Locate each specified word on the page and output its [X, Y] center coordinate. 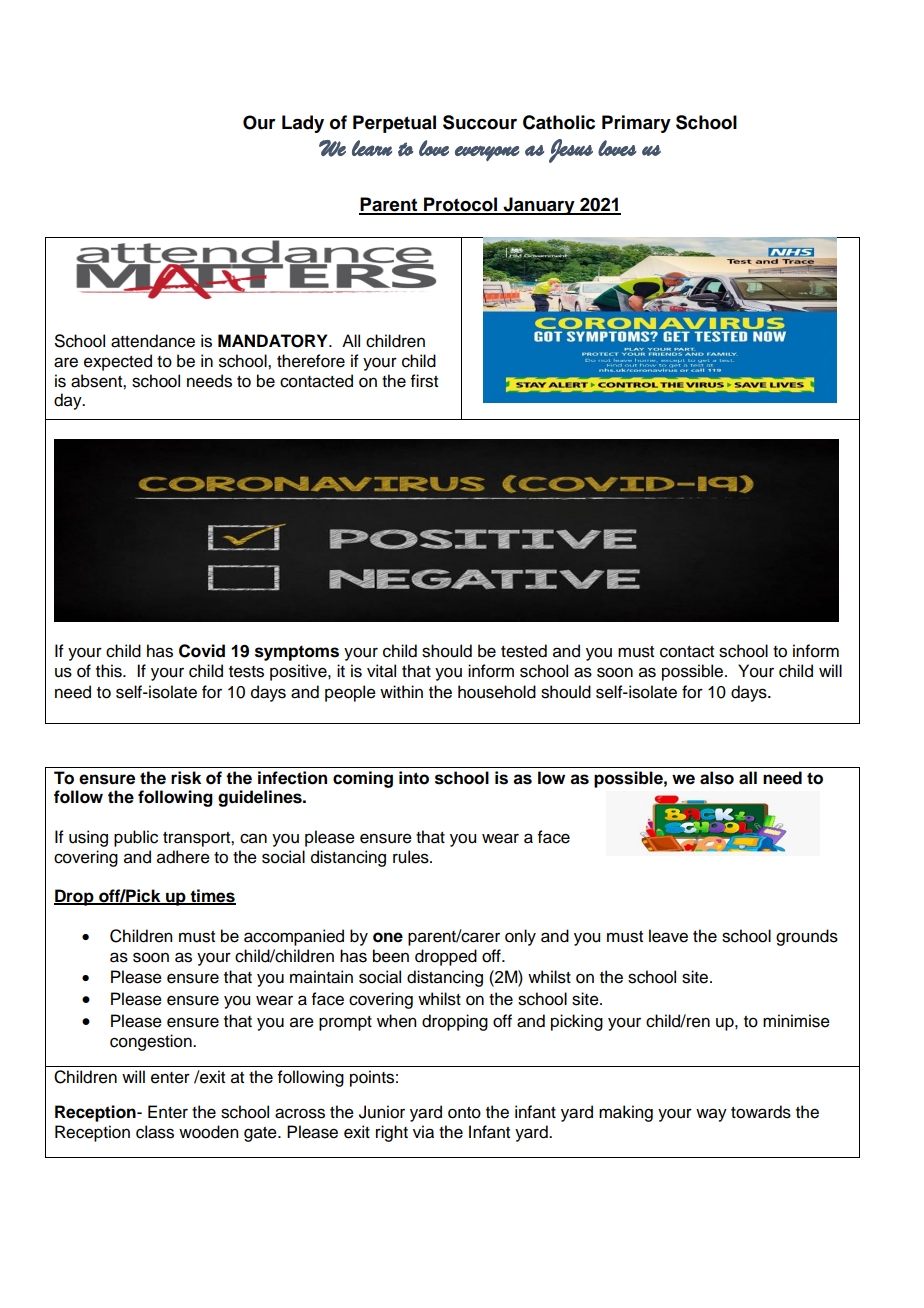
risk [186, 778]
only [520, 937]
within [401, 691]
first [424, 381]
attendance [153, 341]
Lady [303, 124]
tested [524, 651]
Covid [202, 651]
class [155, 1132]
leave [668, 936]
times [212, 896]
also [717, 778]
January [539, 206]
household [497, 692]
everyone [487, 153]
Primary [636, 124]
